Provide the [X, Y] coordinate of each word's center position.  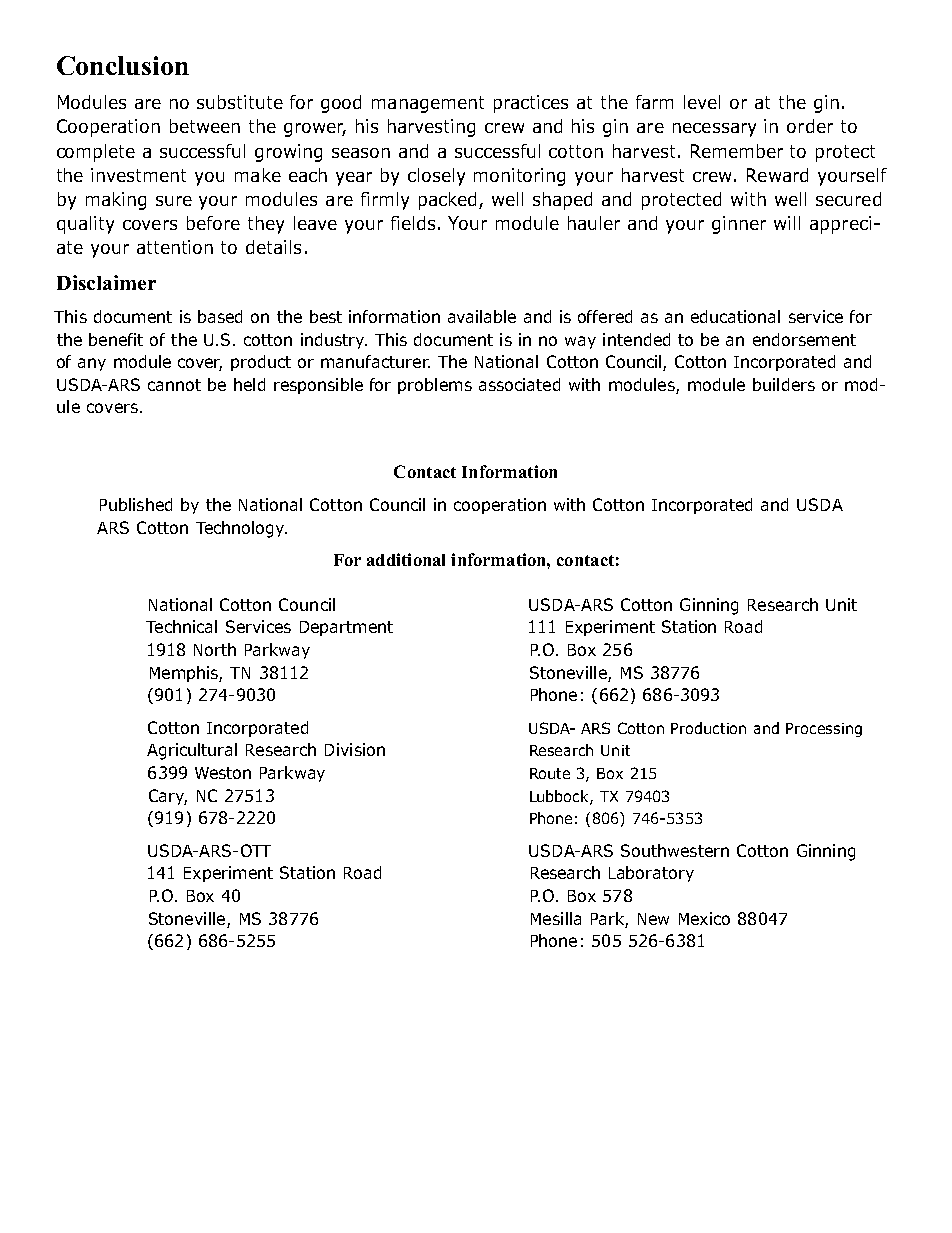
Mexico [704, 918]
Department [346, 628]
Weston [223, 773]
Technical [181, 626]
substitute [240, 102]
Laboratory [651, 874]
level [702, 102]
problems [435, 386]
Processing [824, 730]
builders [784, 384]
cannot [174, 385]
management [428, 104]
